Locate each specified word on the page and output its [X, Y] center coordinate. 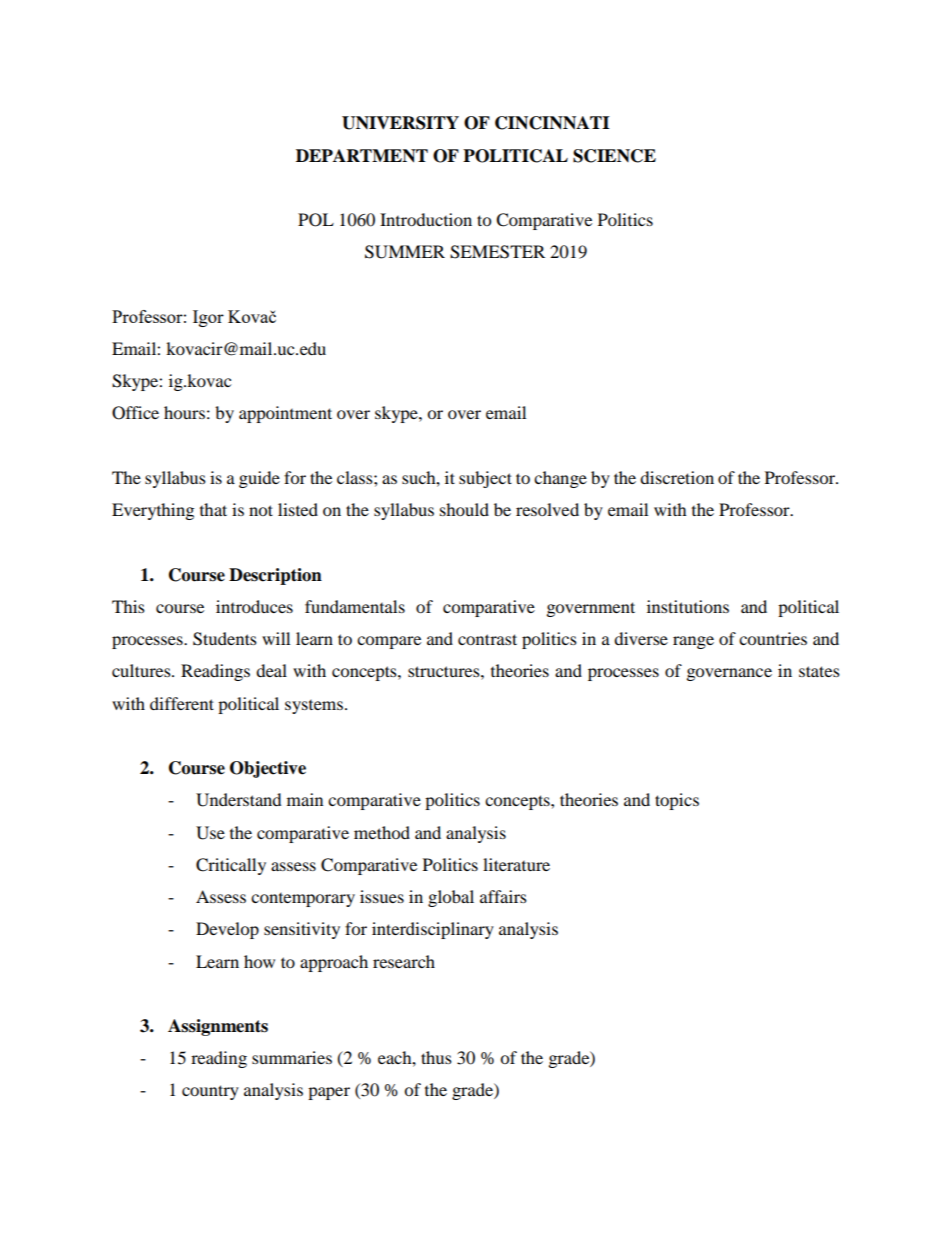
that [213, 509]
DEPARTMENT [362, 156]
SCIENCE [614, 156]
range [693, 642]
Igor [208, 318]
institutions [688, 606]
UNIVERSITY [400, 123]
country [210, 1092]
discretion [677, 477]
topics [677, 801]
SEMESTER [497, 252]
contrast [487, 639]
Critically [231, 866]
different [182, 703]
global [451, 898]
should [464, 509]
